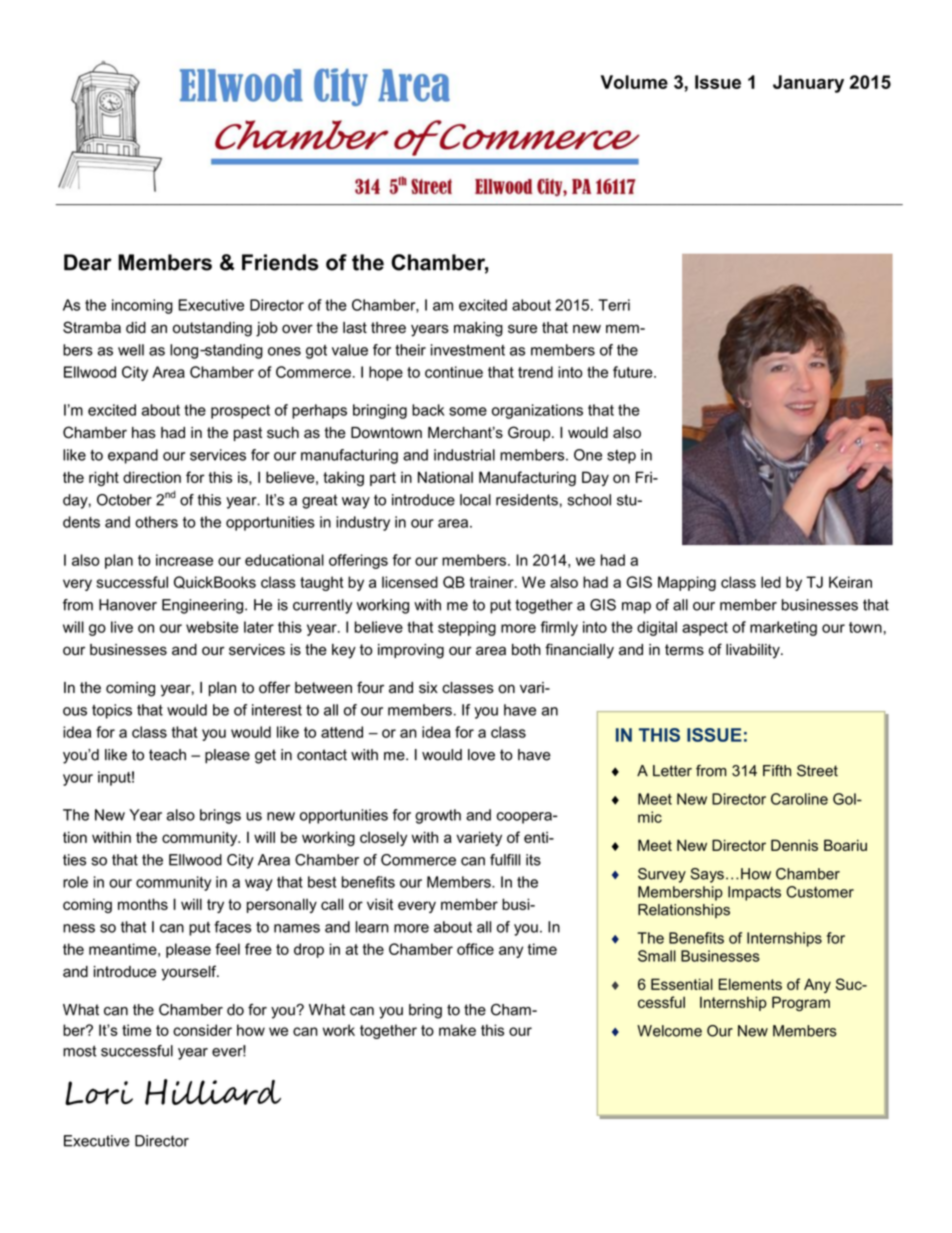 The height and width of the image is (1233, 952). What do you see at coordinates (481, 755) in the image?
I see `love` at bounding box center [481, 755].
